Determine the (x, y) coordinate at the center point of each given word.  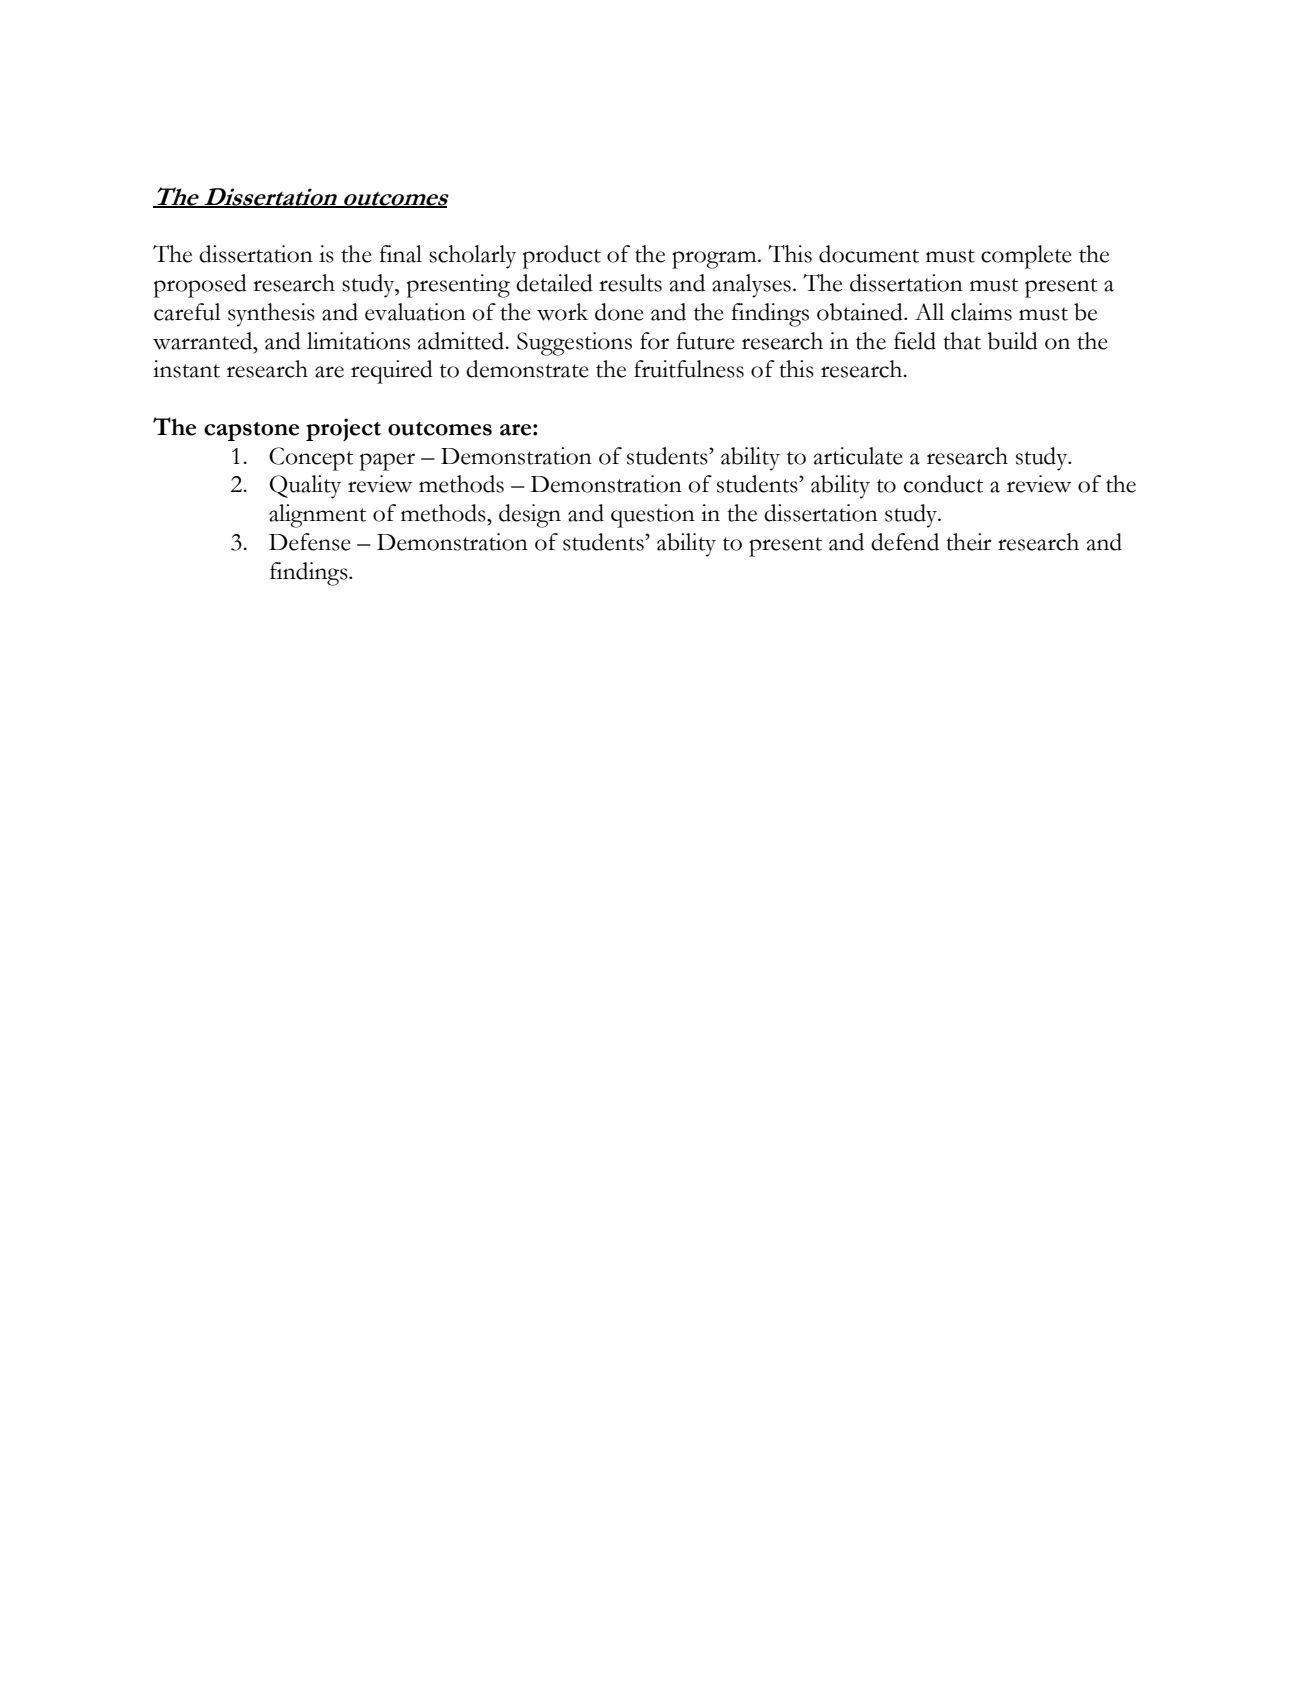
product (562, 257)
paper (387, 462)
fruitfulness (689, 369)
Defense (310, 542)
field (915, 341)
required (392, 372)
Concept (311, 459)
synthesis (271, 315)
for (654, 341)
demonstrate (527, 369)
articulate (858, 456)
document (869, 254)
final (400, 254)
